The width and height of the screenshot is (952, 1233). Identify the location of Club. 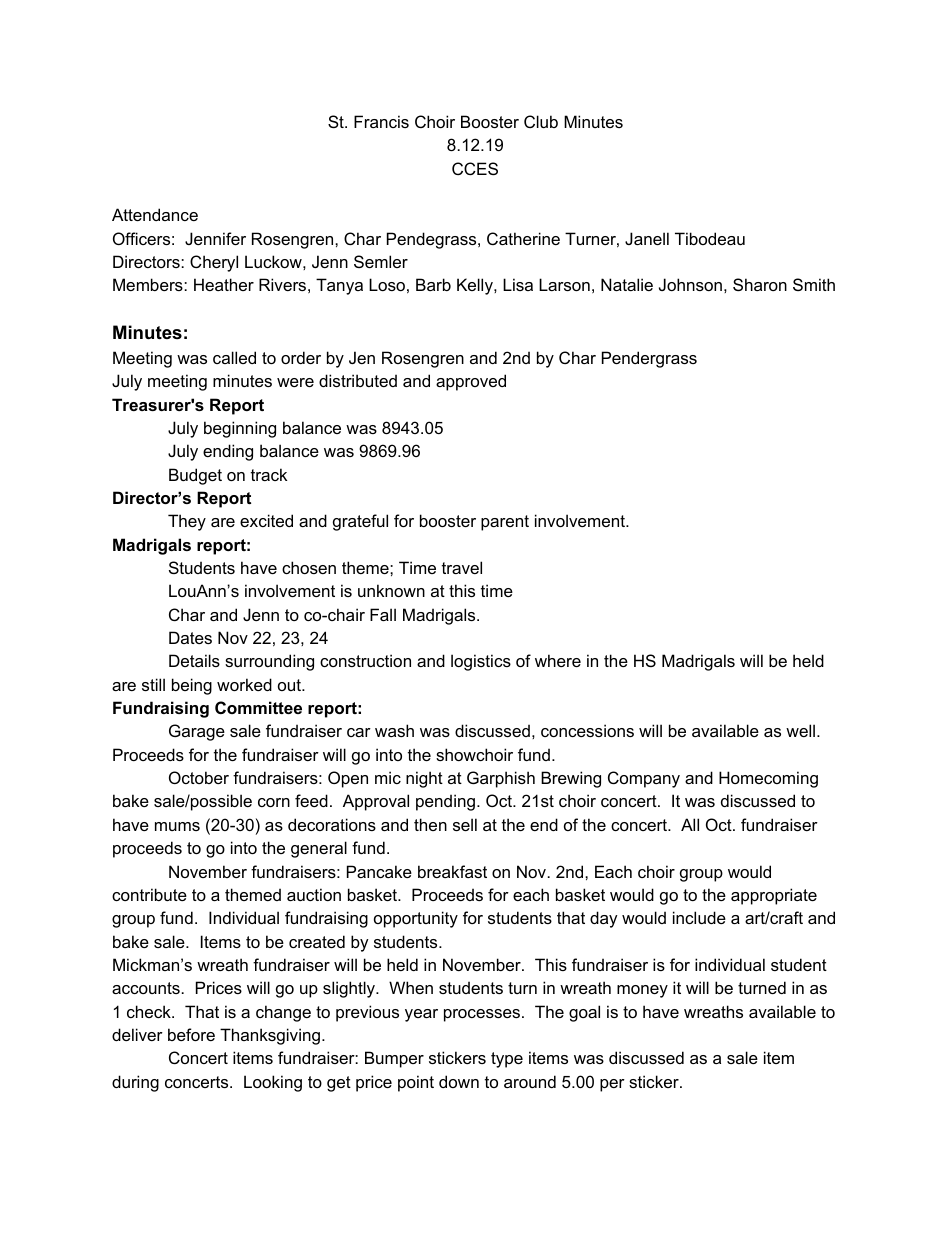
(541, 121).
